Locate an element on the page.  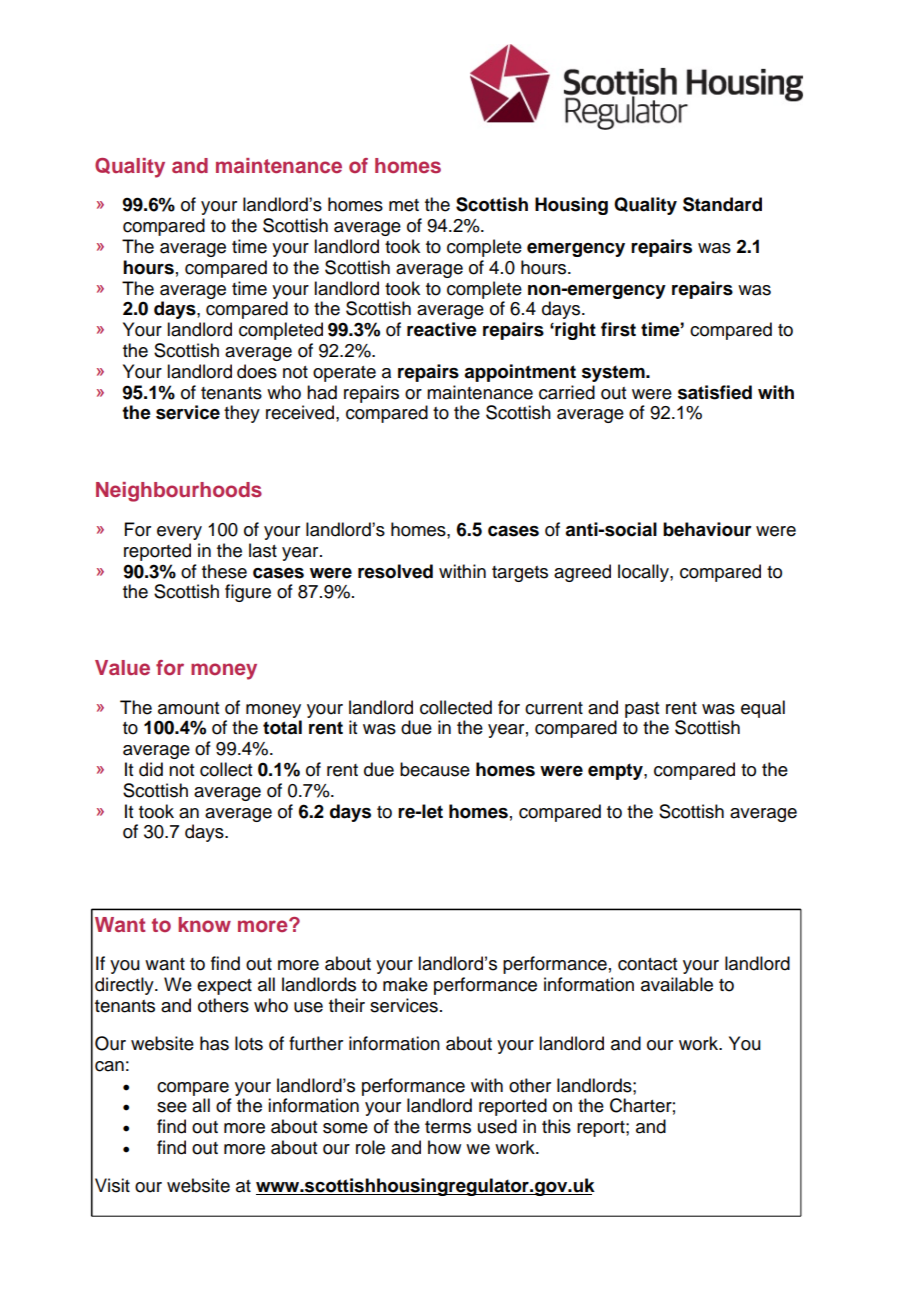
Neighbourhoods is located at coordinates (179, 492).
